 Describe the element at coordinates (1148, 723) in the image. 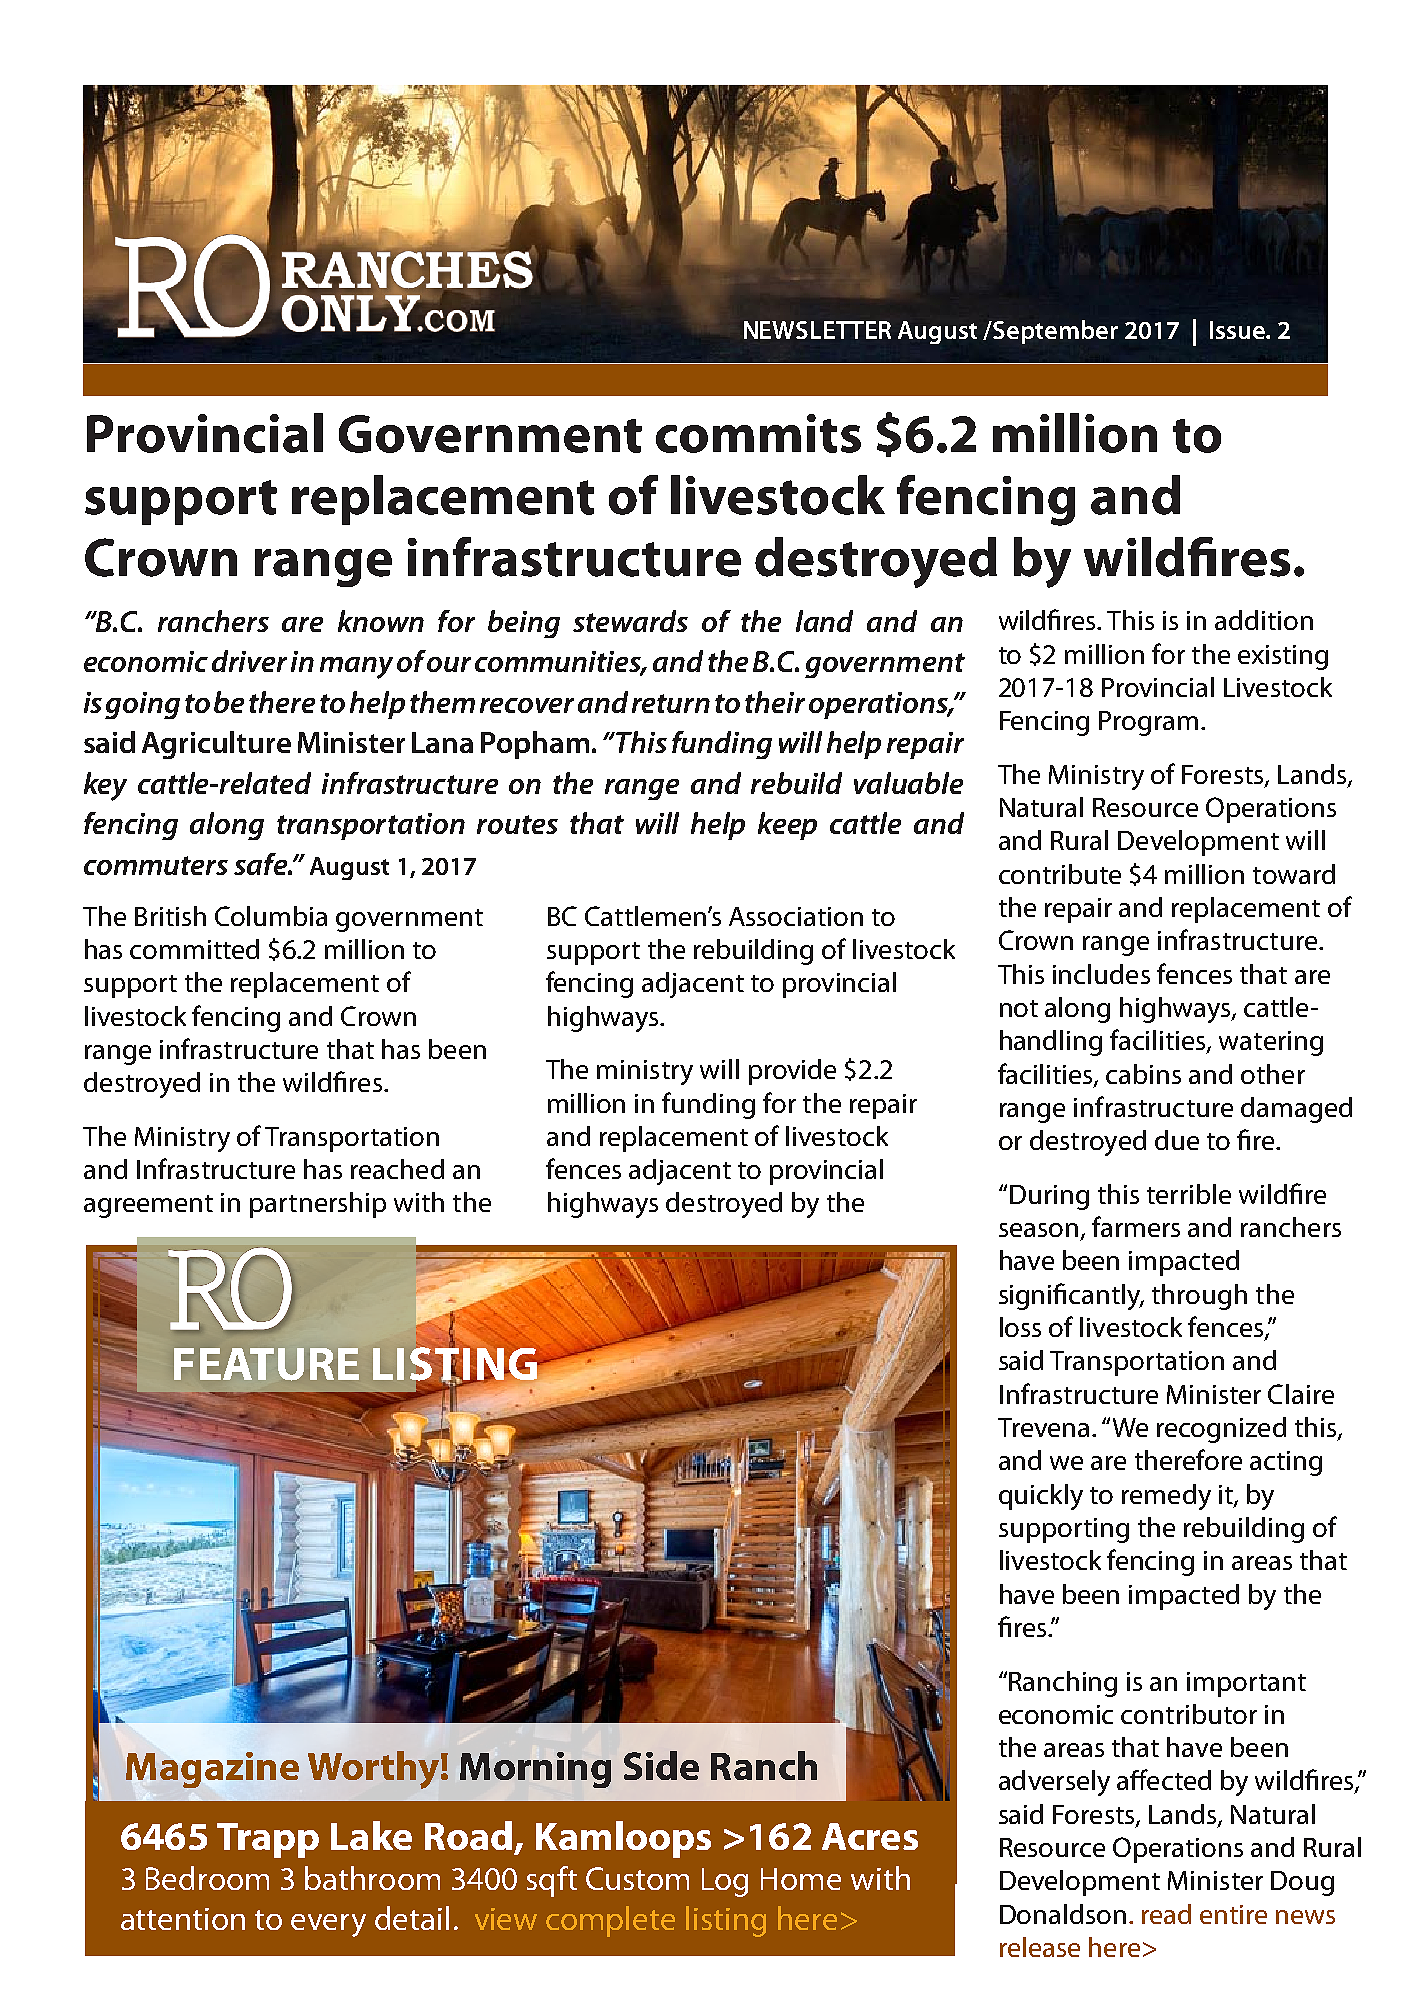

I see `Program` at that location.
